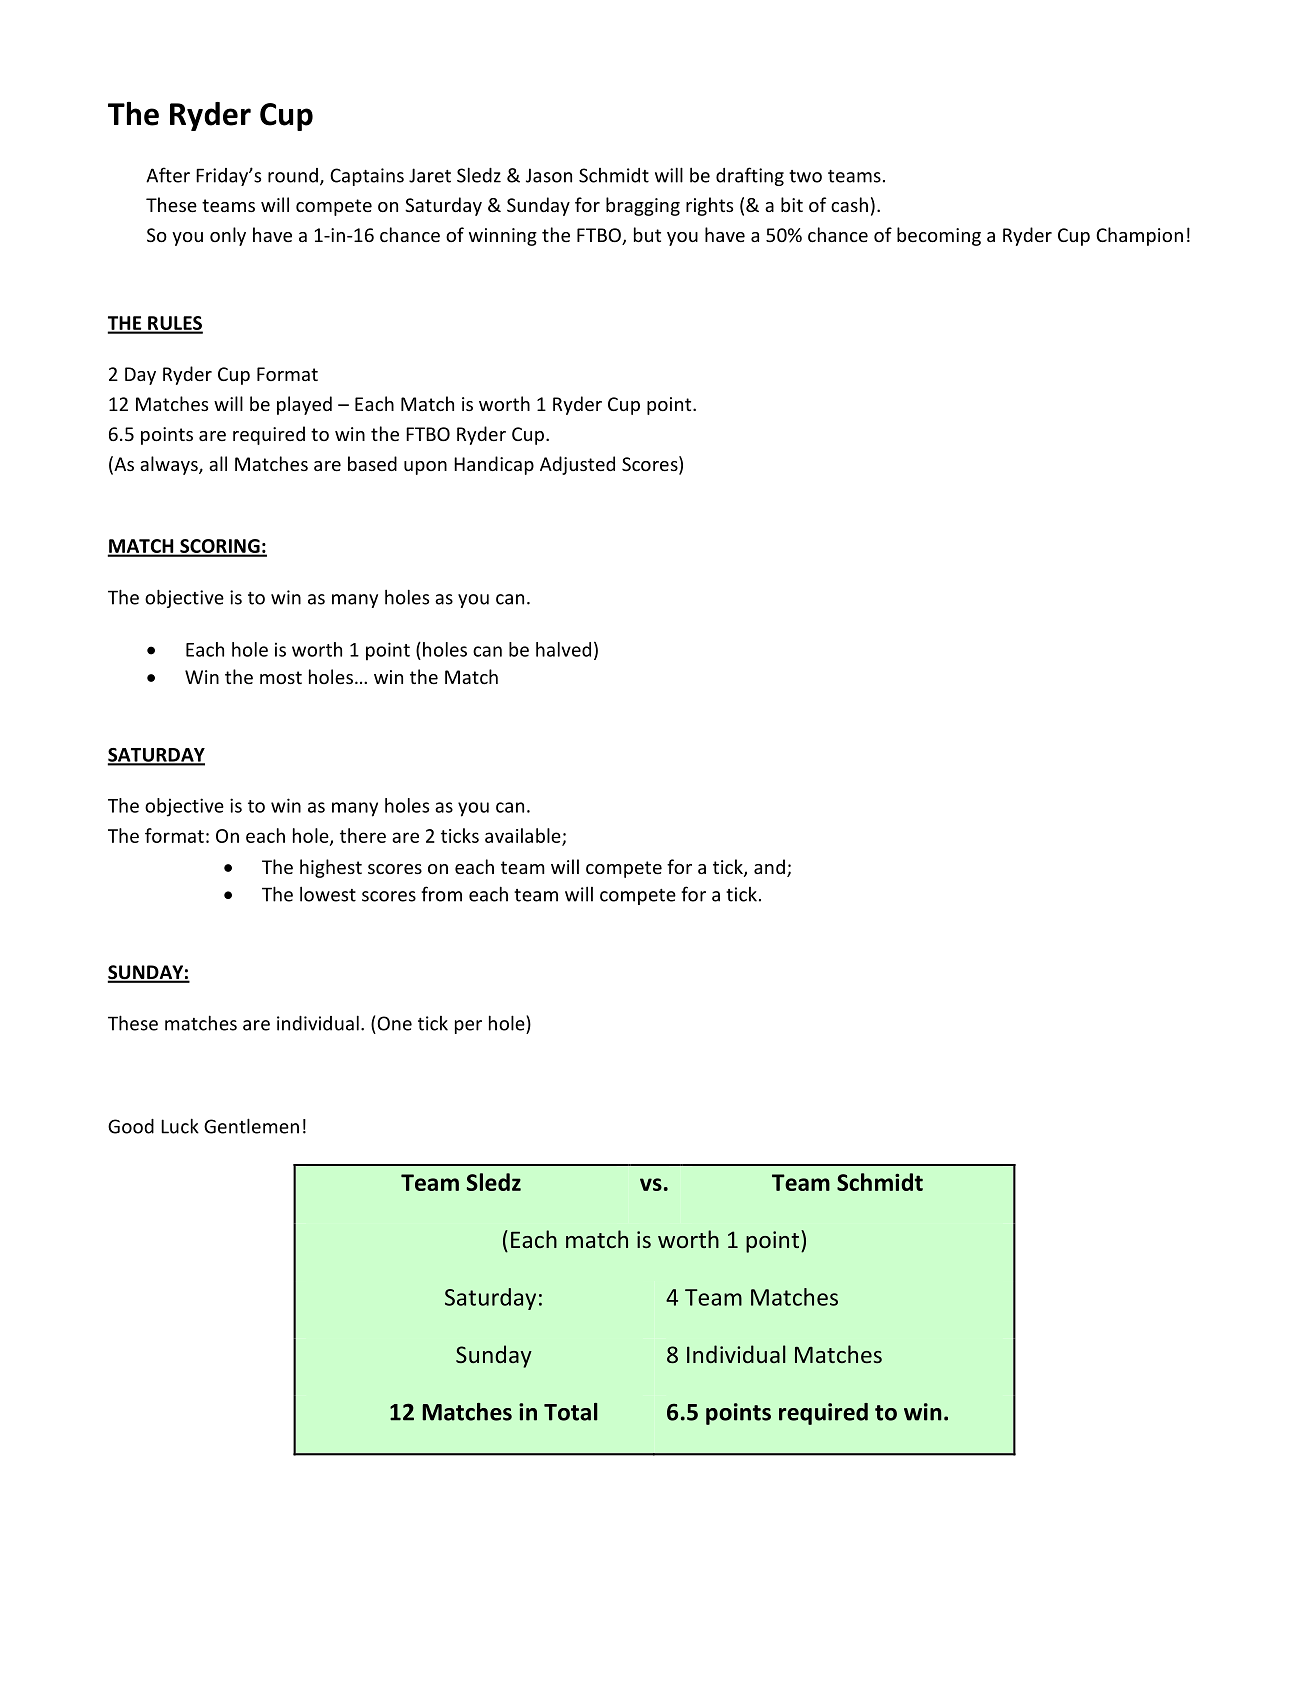  Describe the element at coordinates (939, 236) in the document. I see `becoming` at that location.
